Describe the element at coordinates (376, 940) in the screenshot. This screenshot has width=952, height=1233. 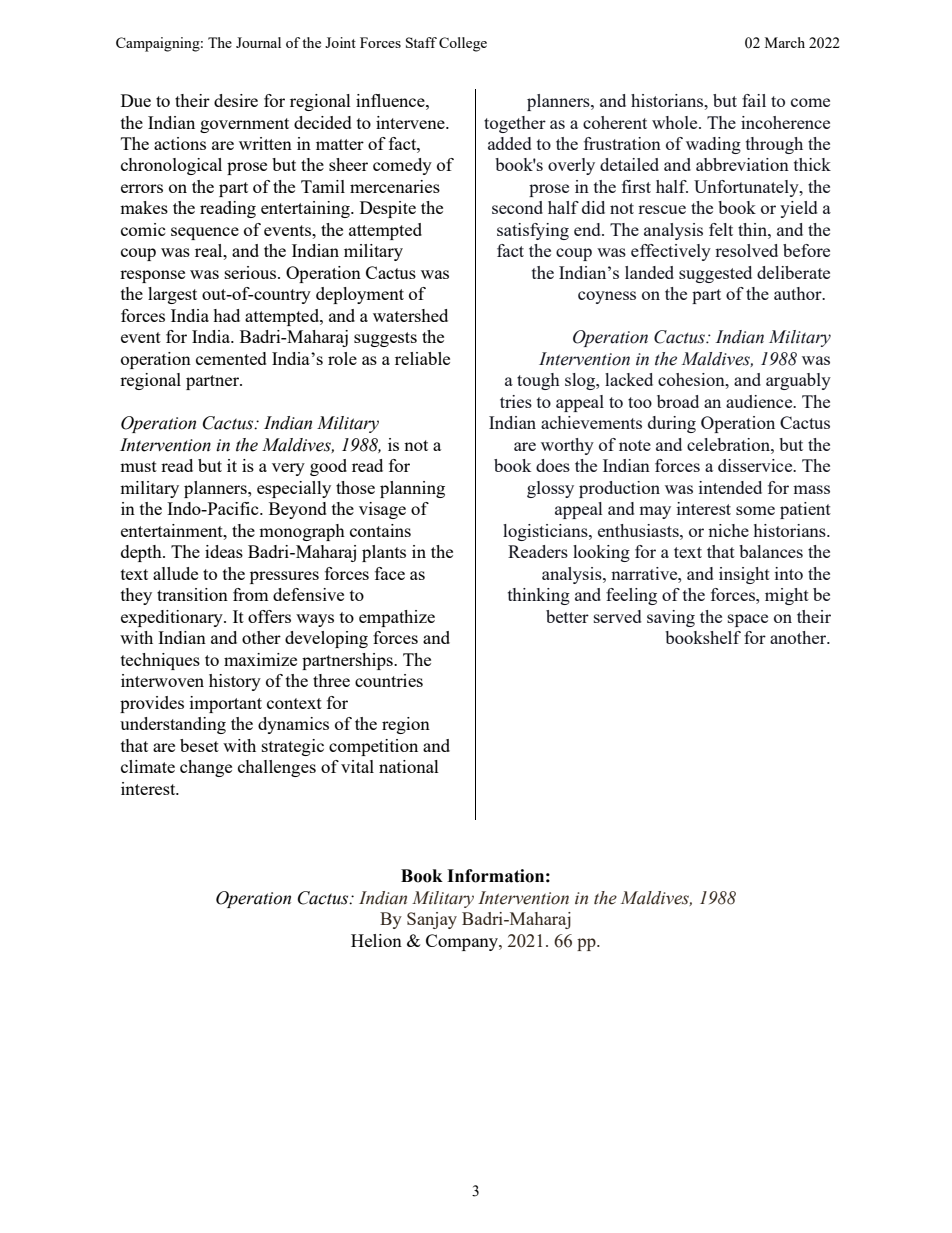
I see `Helion` at that location.
